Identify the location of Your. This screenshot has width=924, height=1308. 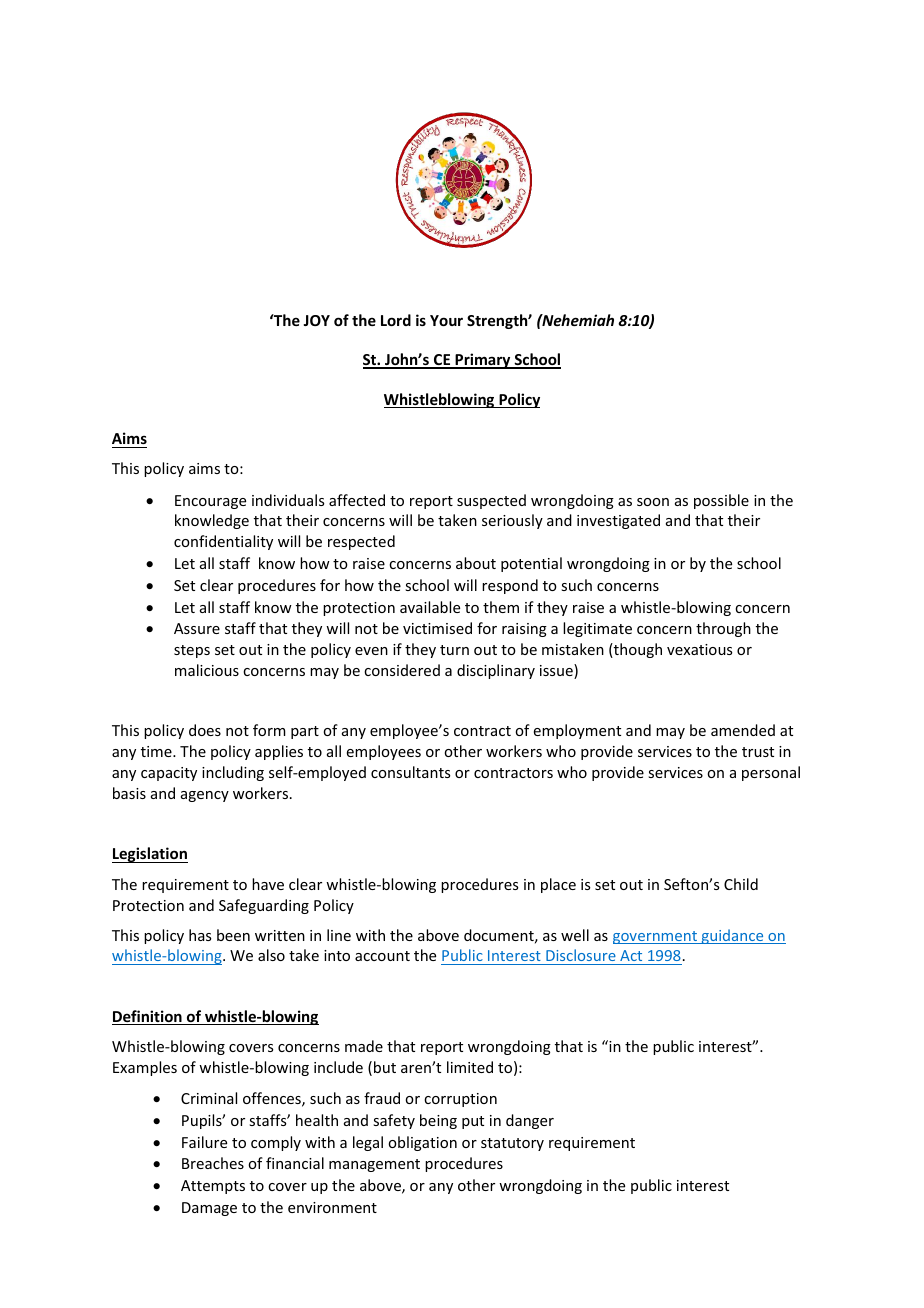
(446, 320).
